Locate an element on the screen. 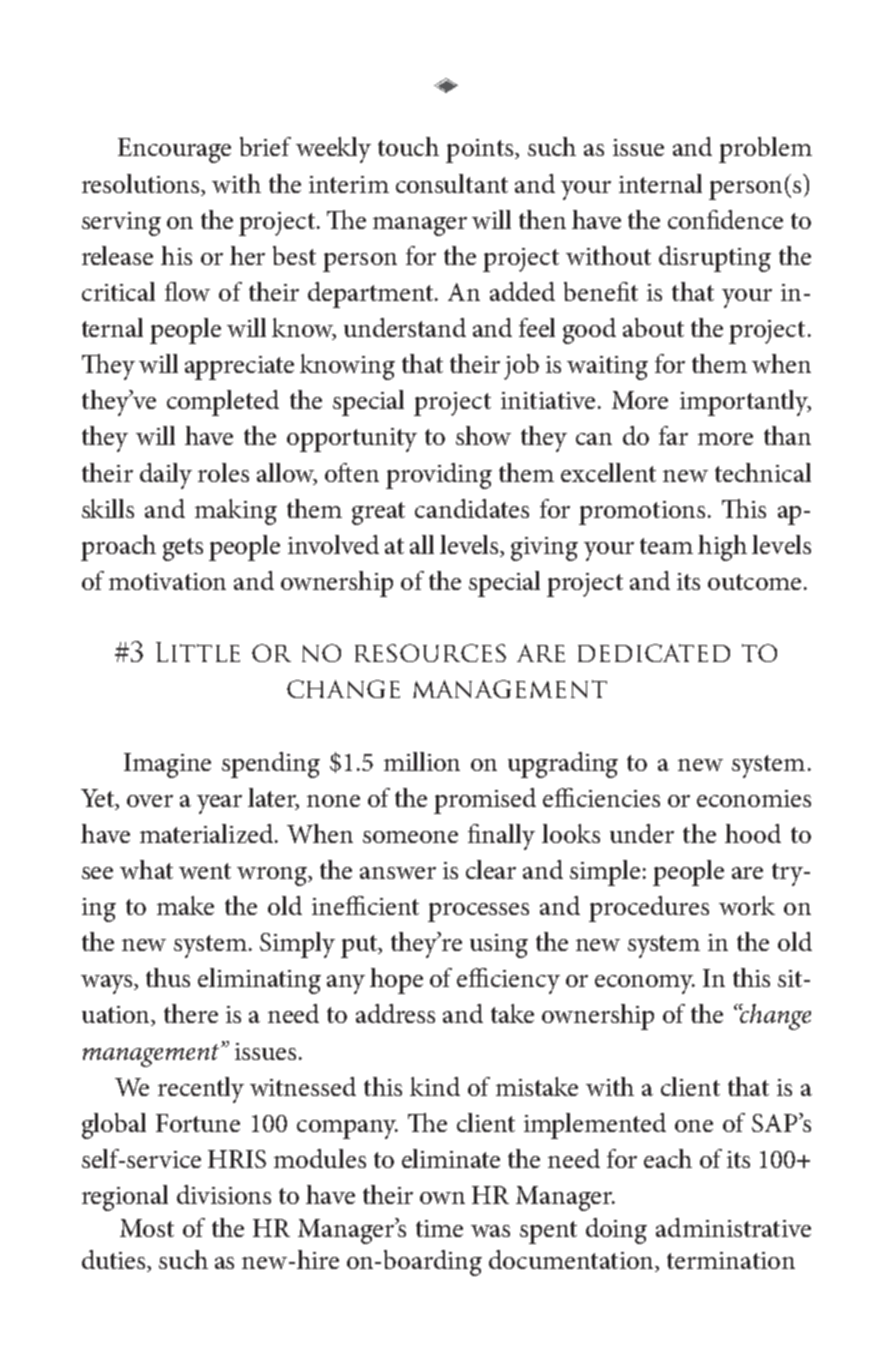 This screenshot has width=893, height=1372. candidates is located at coordinates (472, 508).
